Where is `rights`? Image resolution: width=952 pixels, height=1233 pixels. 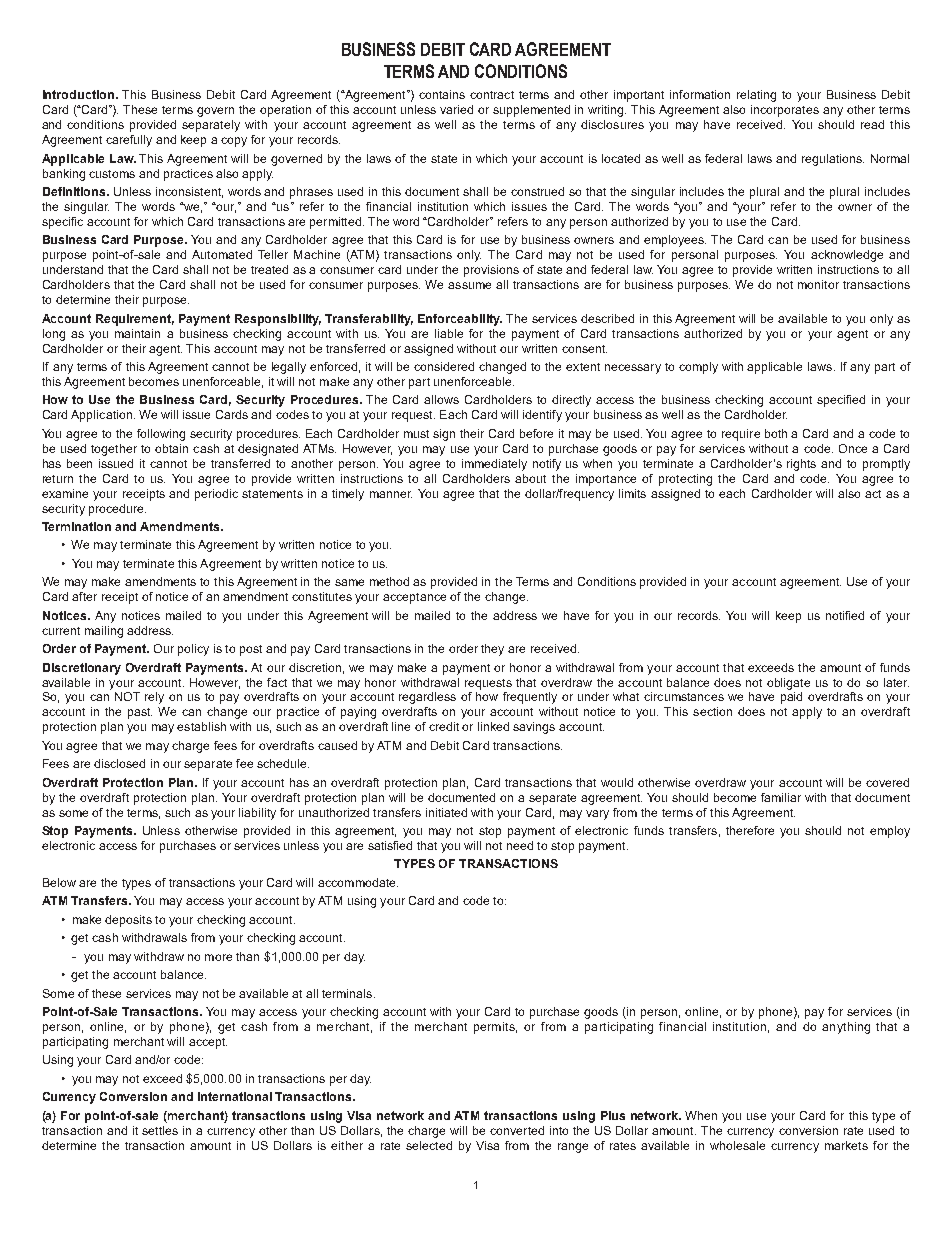
rights is located at coordinates (801, 465).
